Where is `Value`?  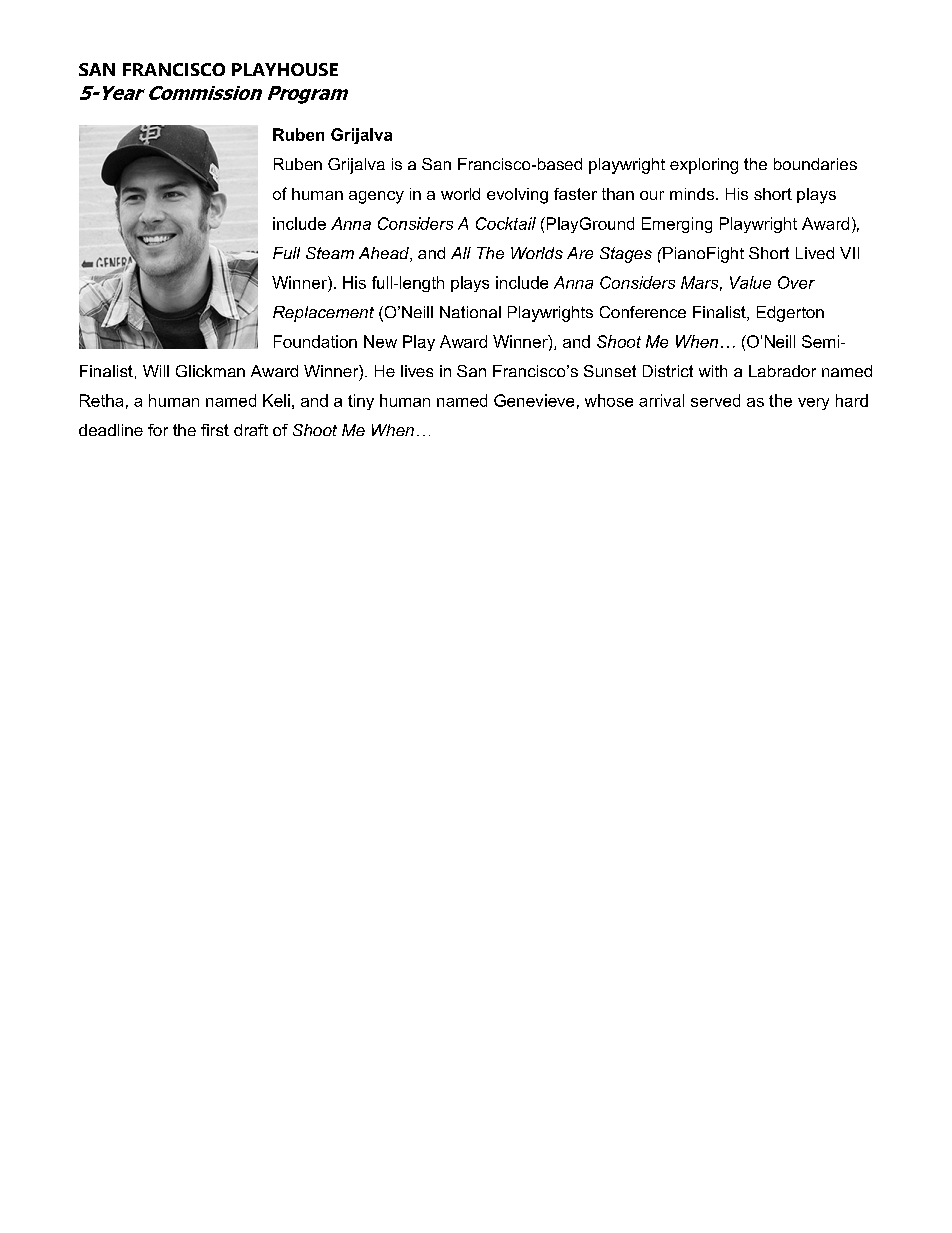 Value is located at coordinates (750, 282).
